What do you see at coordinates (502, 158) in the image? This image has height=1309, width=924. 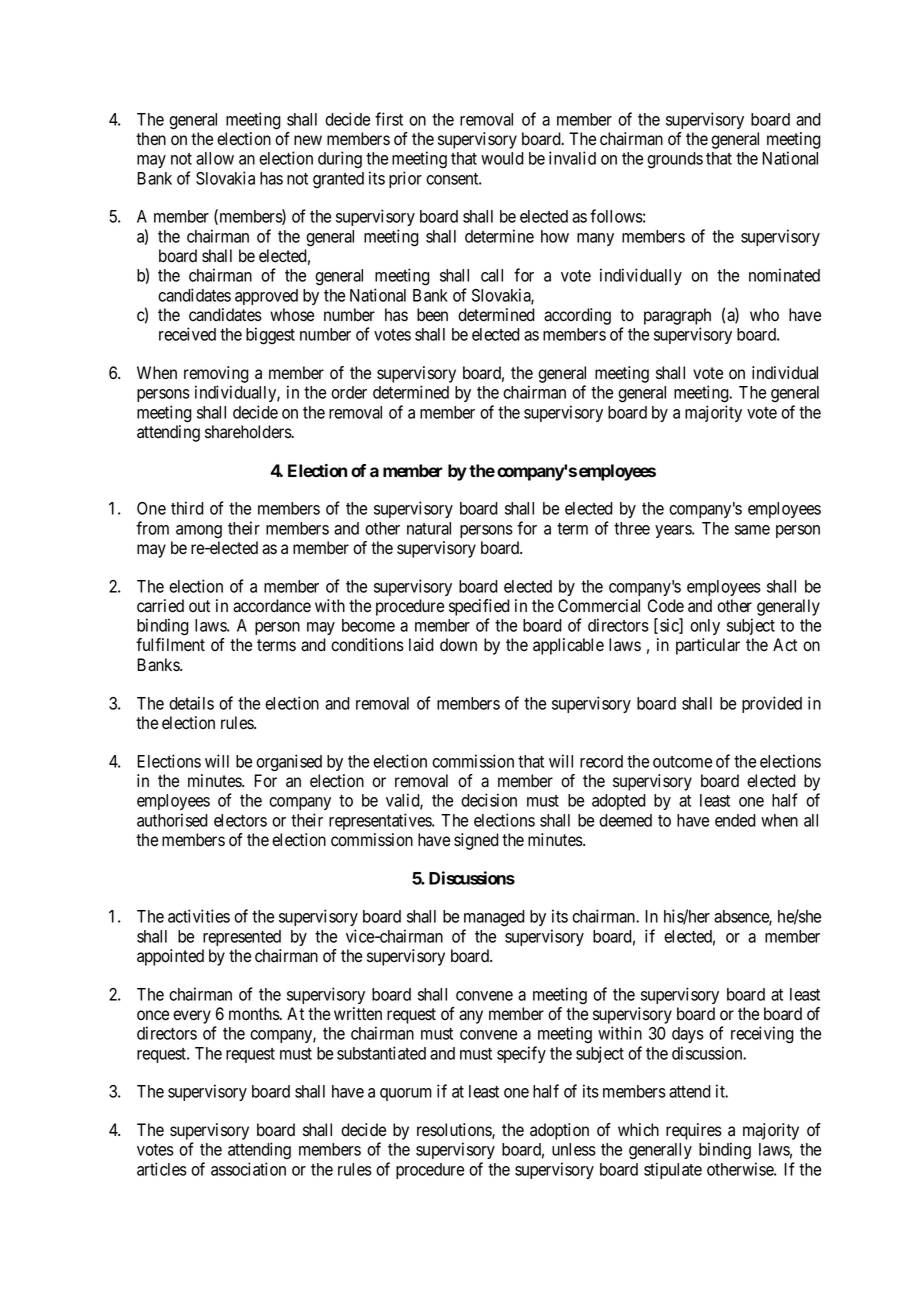 I see `would` at bounding box center [502, 158].
